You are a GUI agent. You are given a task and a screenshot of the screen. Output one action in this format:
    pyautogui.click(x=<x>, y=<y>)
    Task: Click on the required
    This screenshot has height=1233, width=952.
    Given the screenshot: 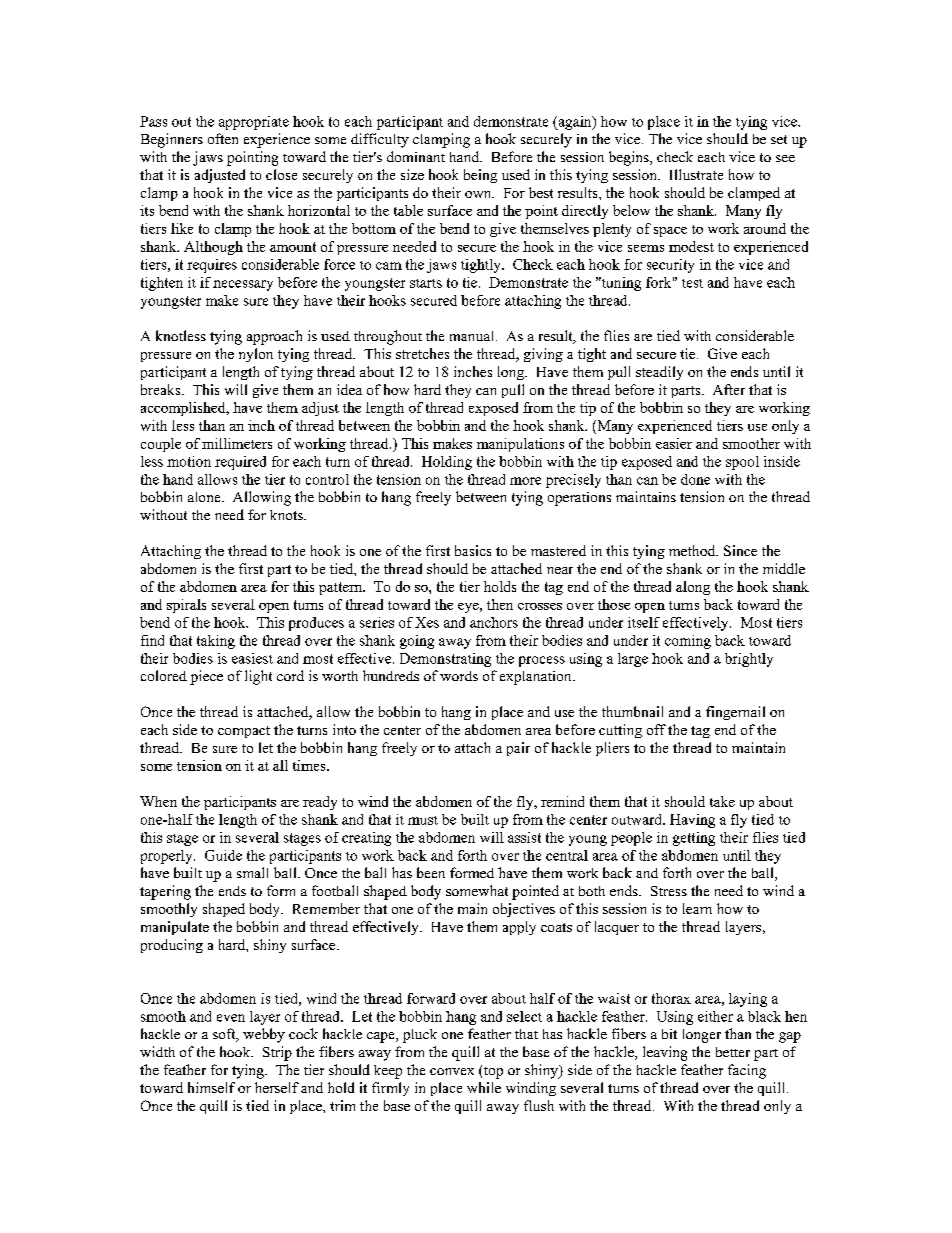 What is the action you would take?
    pyautogui.click(x=240, y=463)
